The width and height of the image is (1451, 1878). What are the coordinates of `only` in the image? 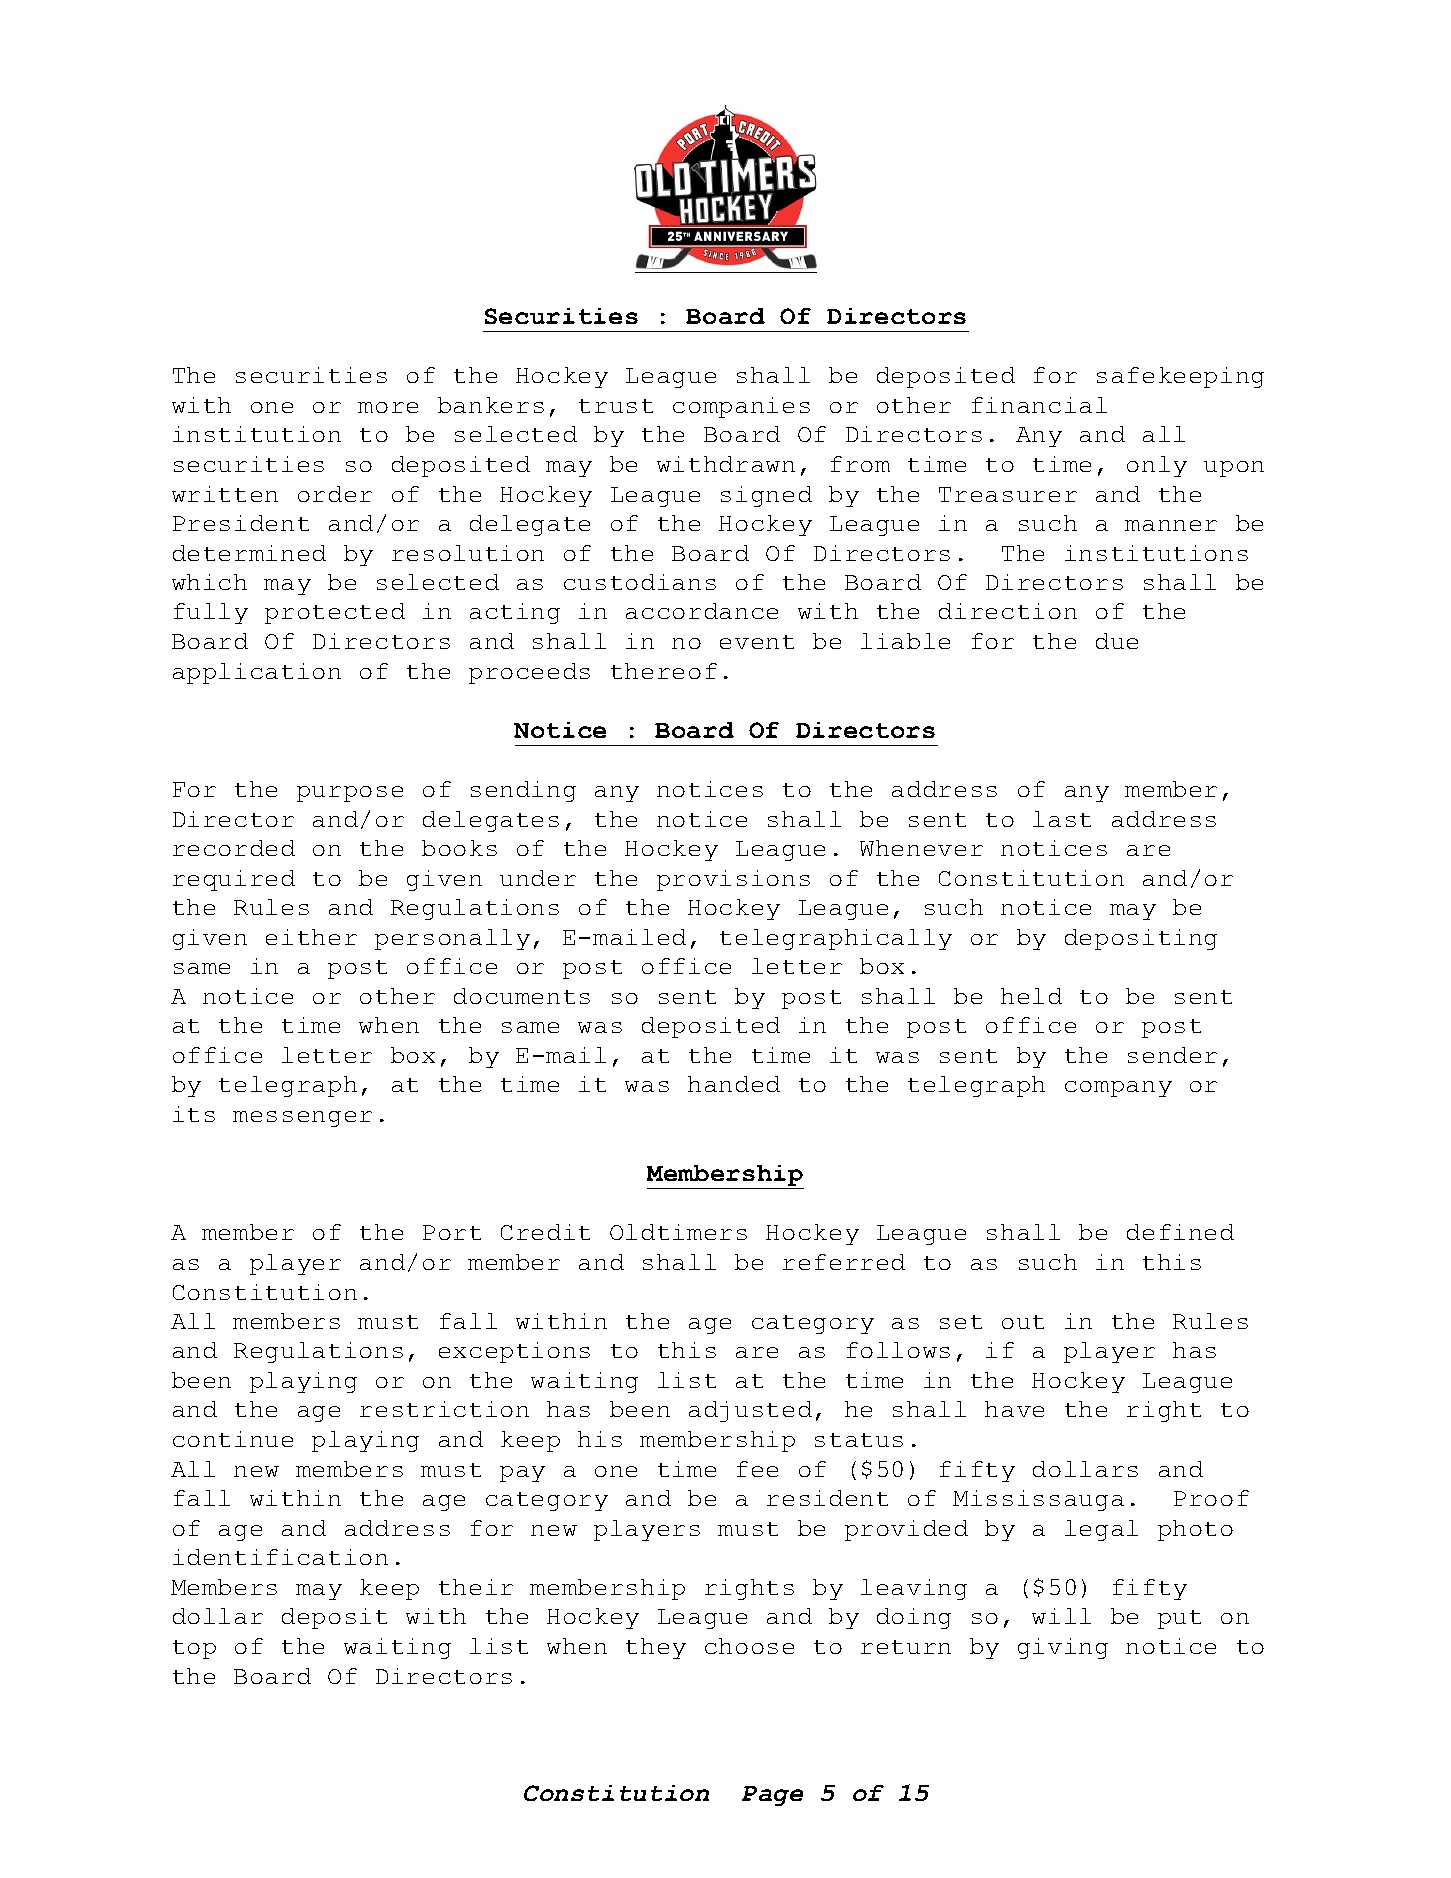 It's located at (1157, 466).
